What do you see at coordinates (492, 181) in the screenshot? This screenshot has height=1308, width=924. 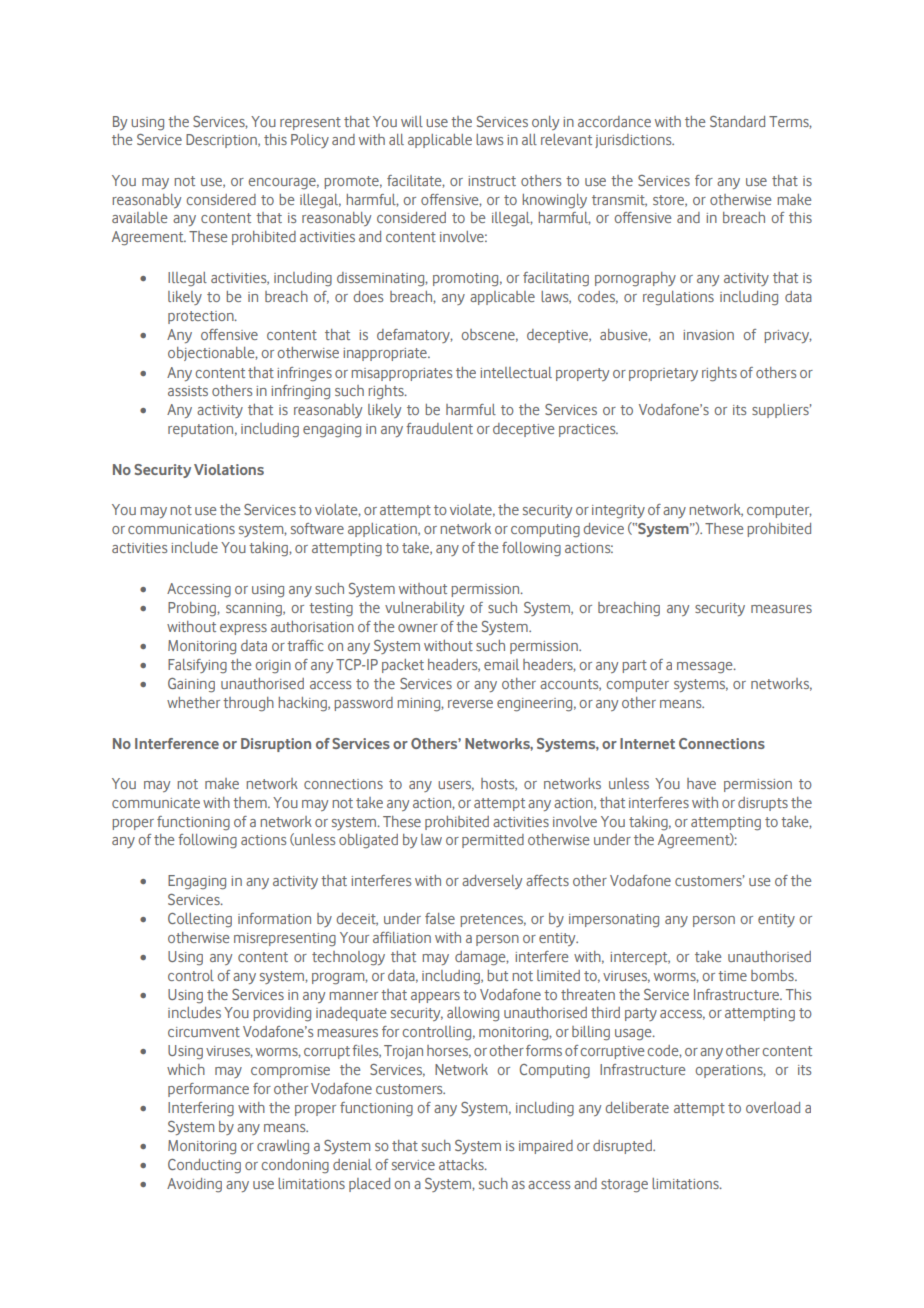 I see `instruct` at bounding box center [492, 181].
